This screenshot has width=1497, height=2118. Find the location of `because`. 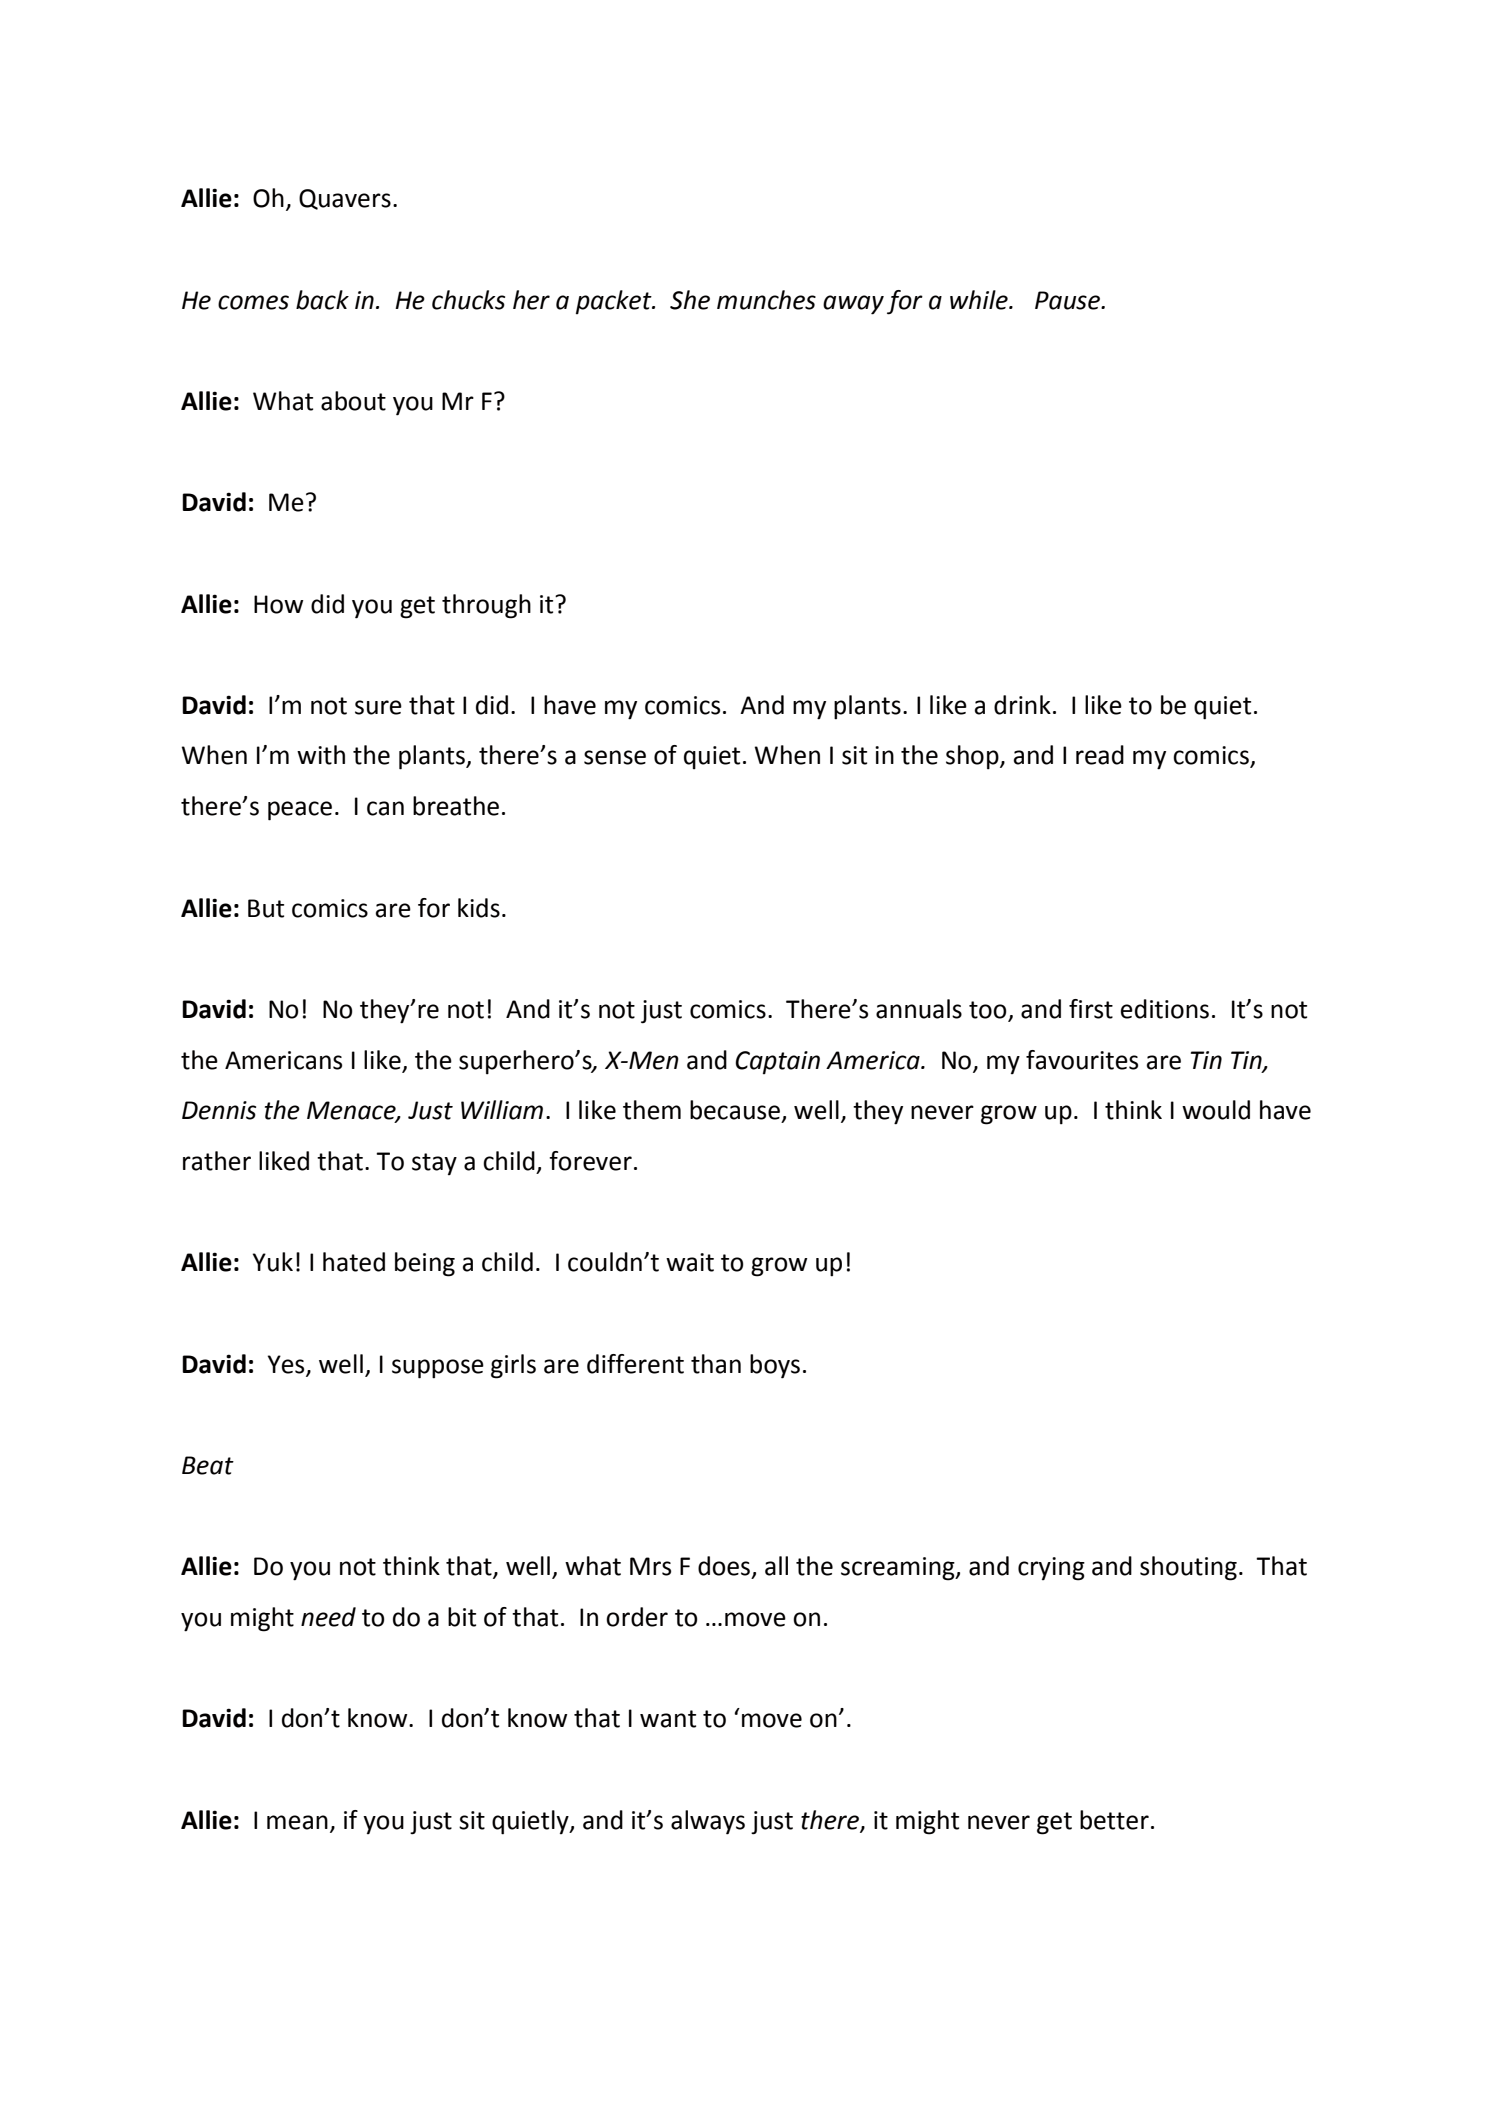

because is located at coordinates (735, 1110).
